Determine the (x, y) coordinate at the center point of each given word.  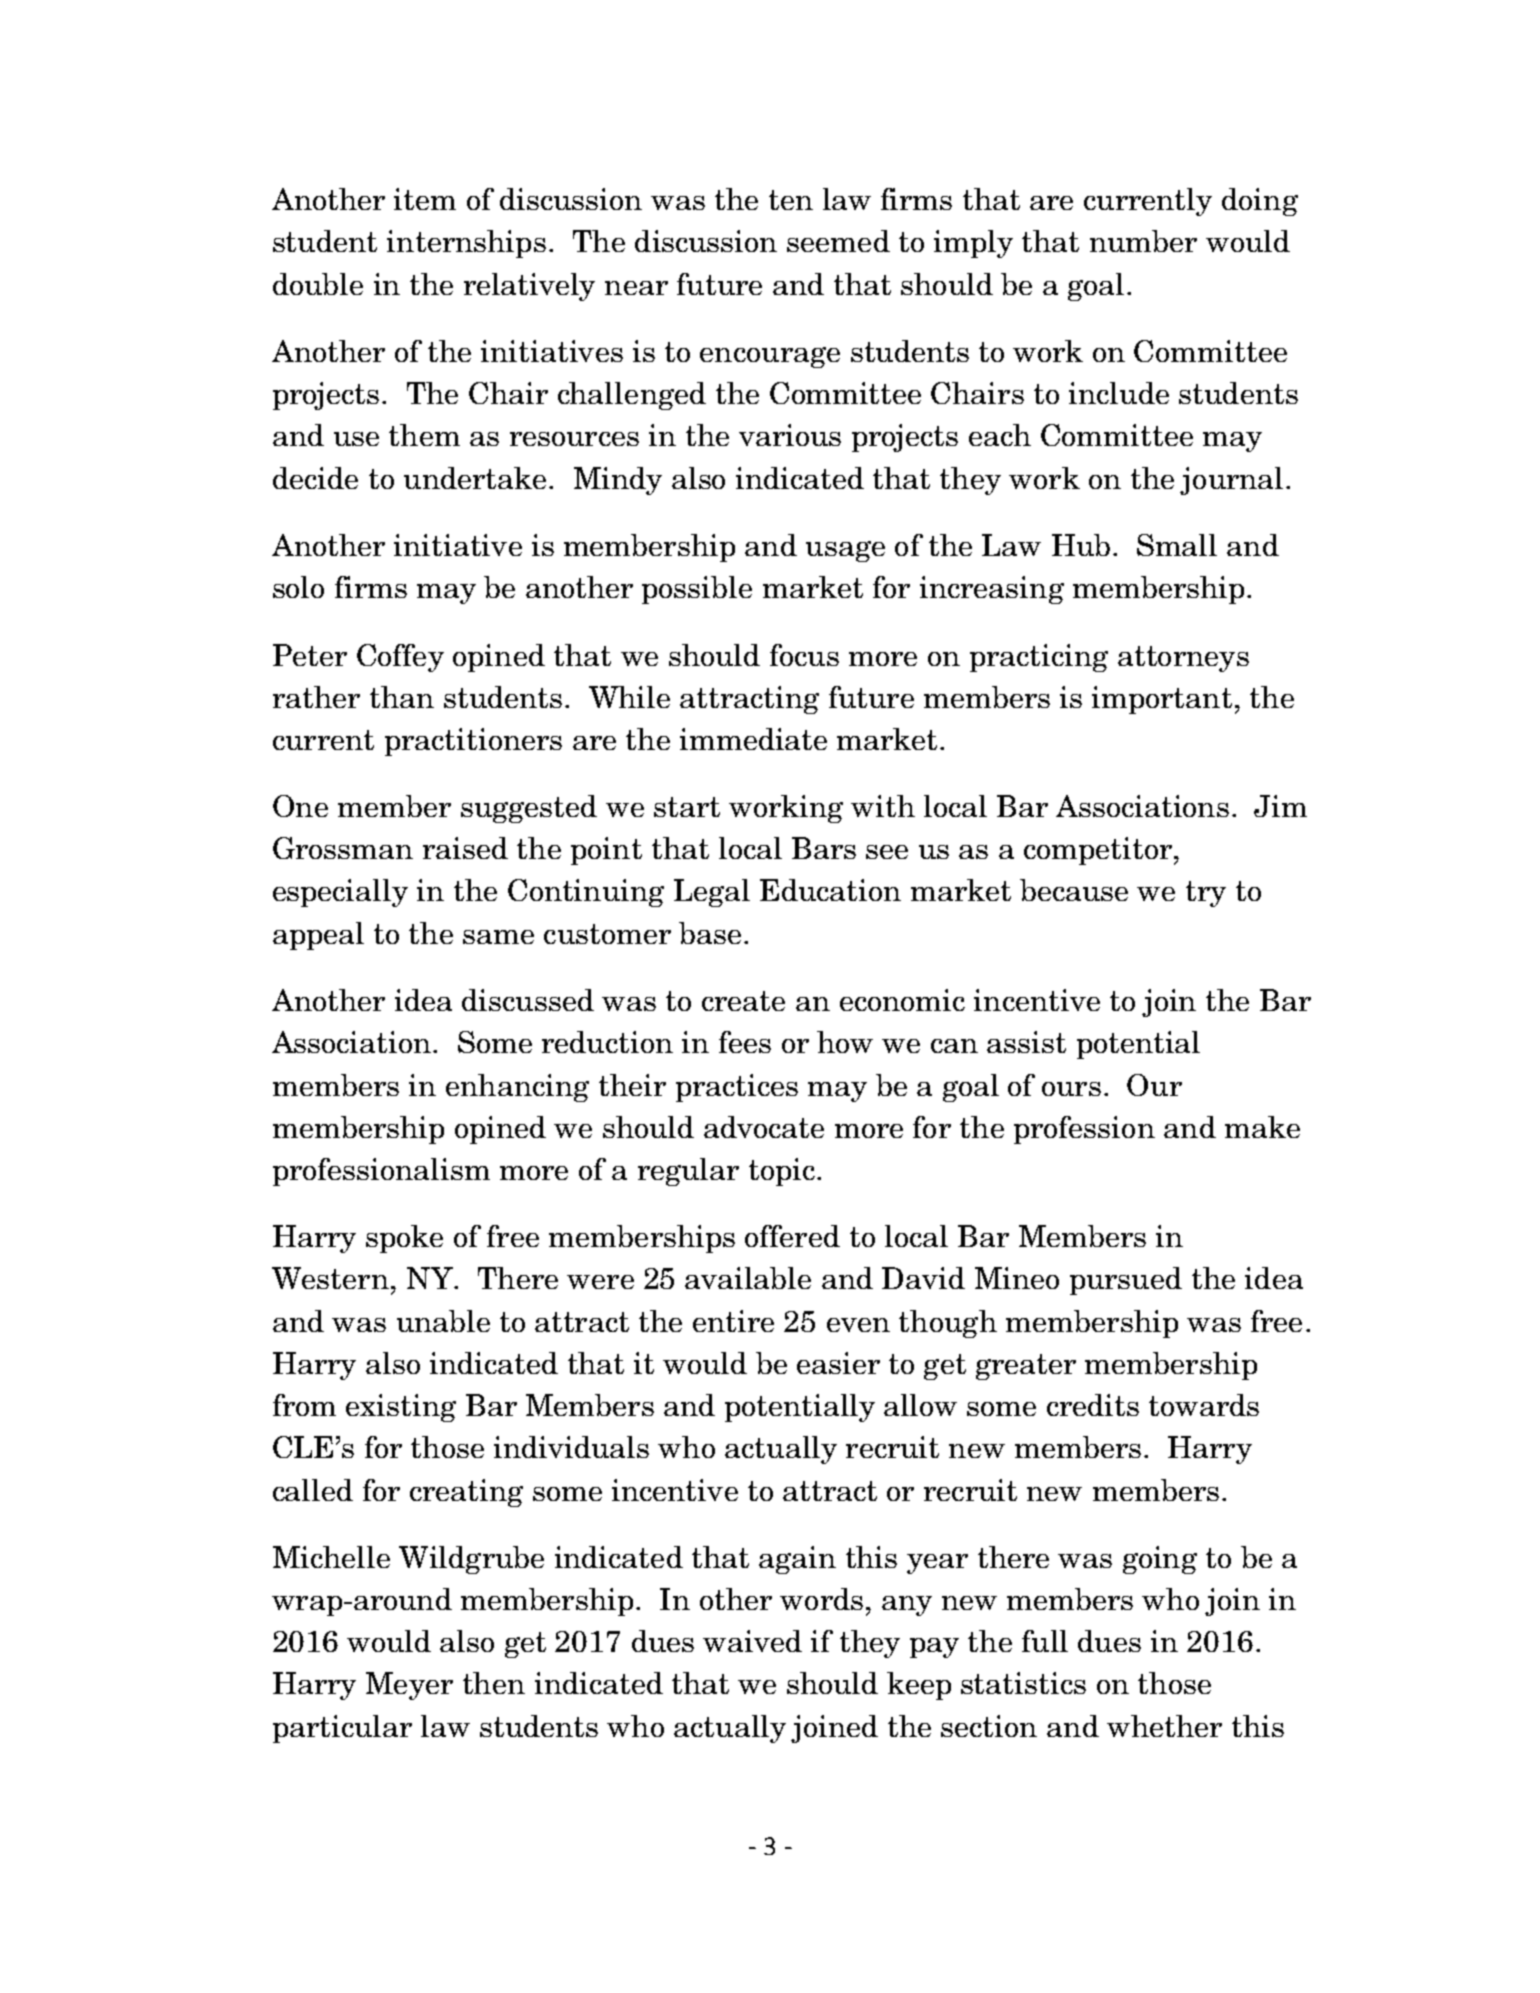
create (743, 1001)
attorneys (1183, 659)
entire (733, 1321)
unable (443, 1321)
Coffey (400, 658)
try (1206, 894)
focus (804, 655)
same (498, 937)
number (1143, 241)
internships (466, 244)
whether (1164, 1726)
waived (752, 1641)
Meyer (409, 1686)
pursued (1126, 1281)
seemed (838, 241)
